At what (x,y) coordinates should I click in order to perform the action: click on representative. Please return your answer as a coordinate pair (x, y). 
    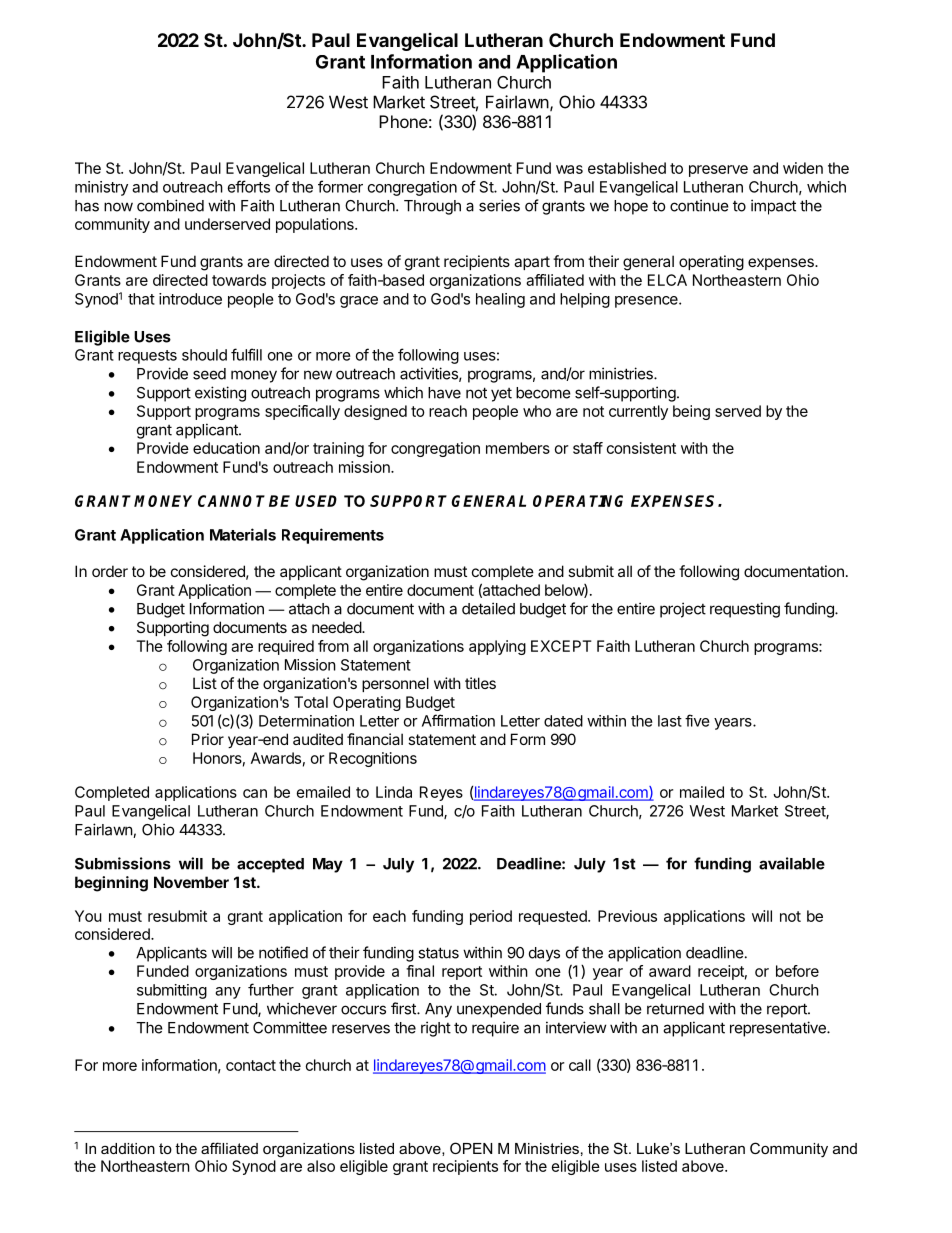
    Looking at the image, I should click on (779, 1029).
